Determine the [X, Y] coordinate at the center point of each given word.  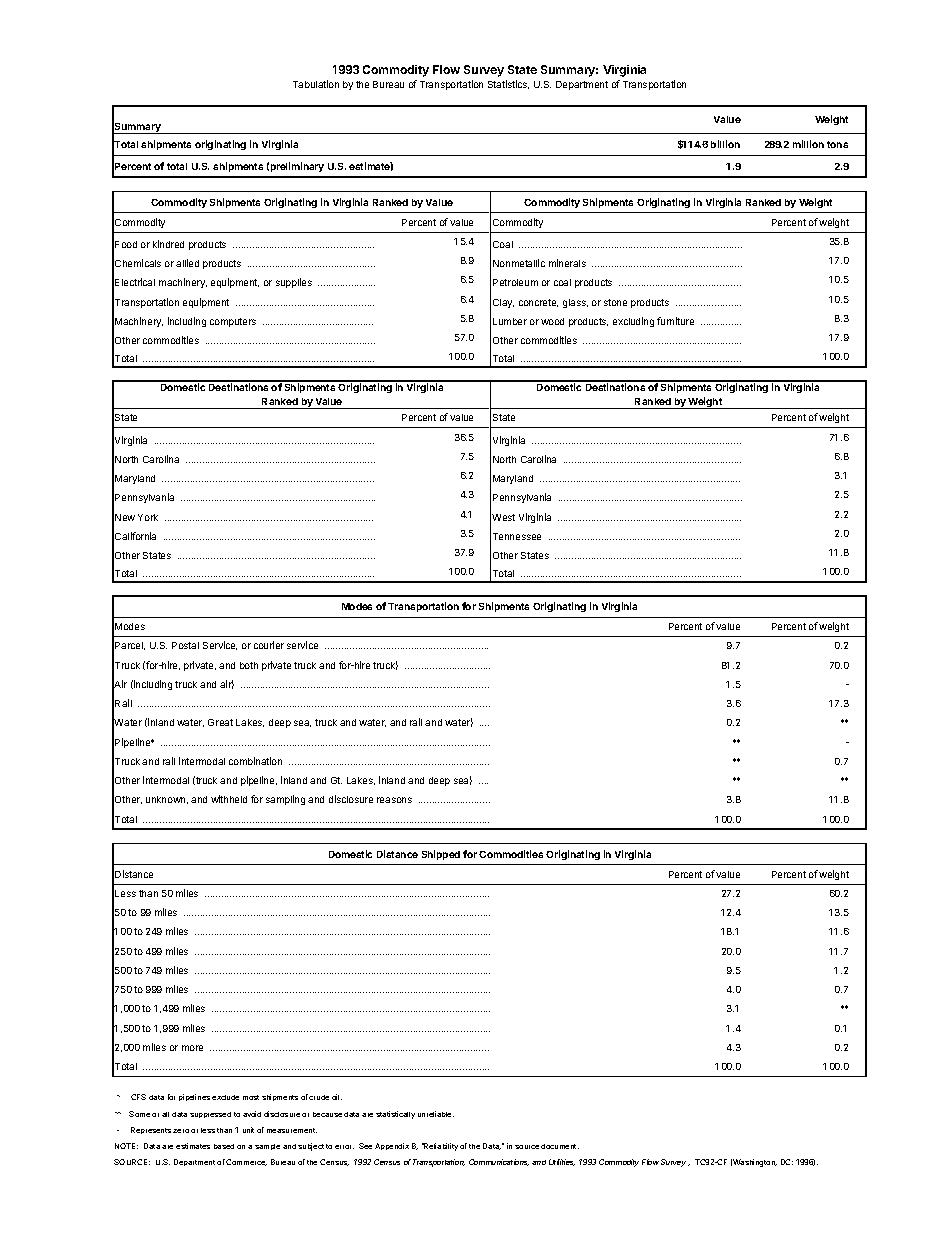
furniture [675, 321]
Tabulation [316, 84]
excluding [633, 322]
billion [725, 144]
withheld [229, 799]
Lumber [510, 321]
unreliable [436, 1114]
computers [233, 322]
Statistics [508, 84]
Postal [185, 645]
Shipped [441, 855]
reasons [394, 800]
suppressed [210, 1115]
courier [269, 645]
